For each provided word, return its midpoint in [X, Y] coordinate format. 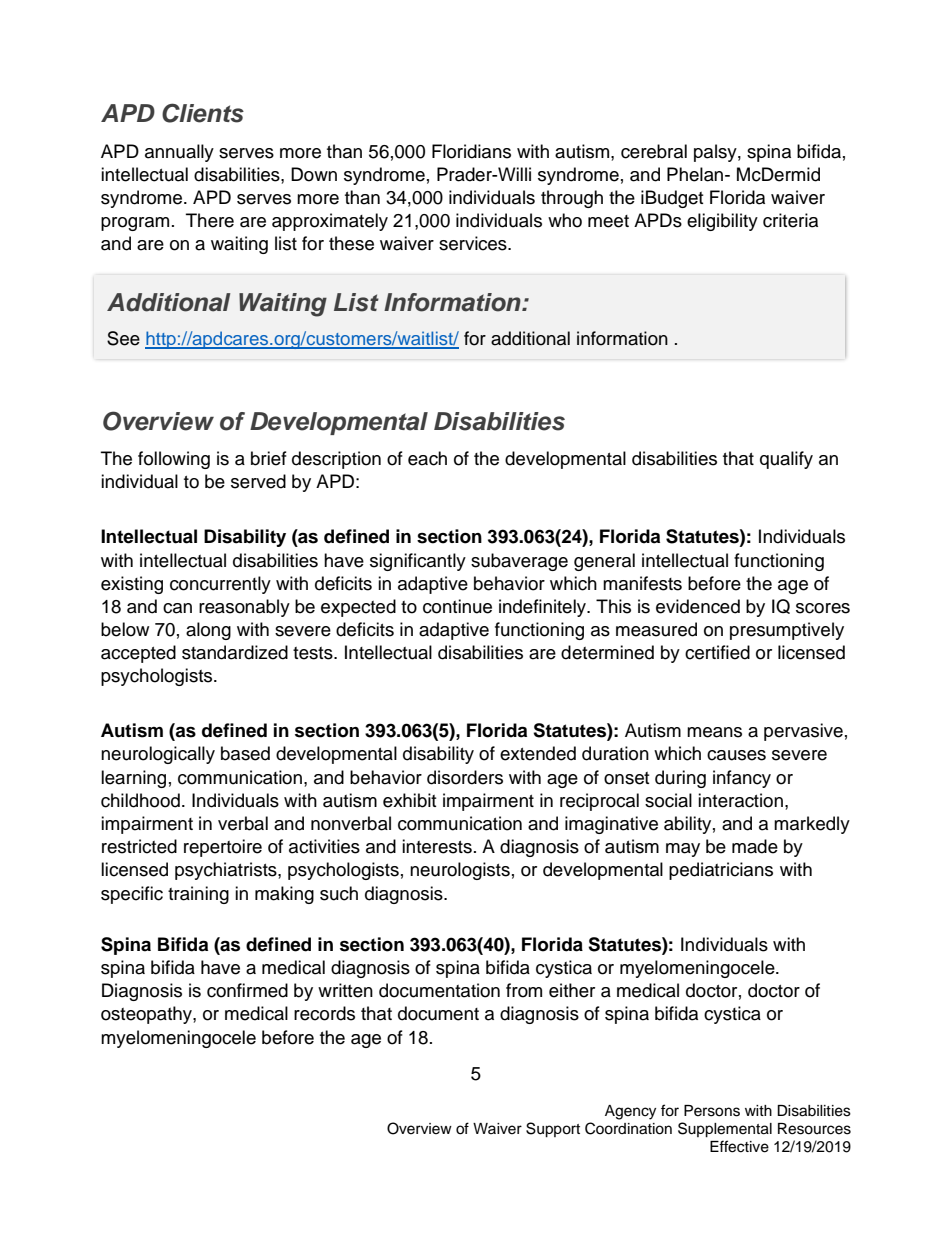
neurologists [460, 871]
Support [553, 1130]
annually [179, 153]
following [174, 460]
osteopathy [147, 1015]
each [427, 458]
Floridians [471, 151]
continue [457, 606]
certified [717, 652]
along [208, 631]
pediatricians [721, 871]
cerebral [654, 151]
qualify [786, 460]
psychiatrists [227, 871]
